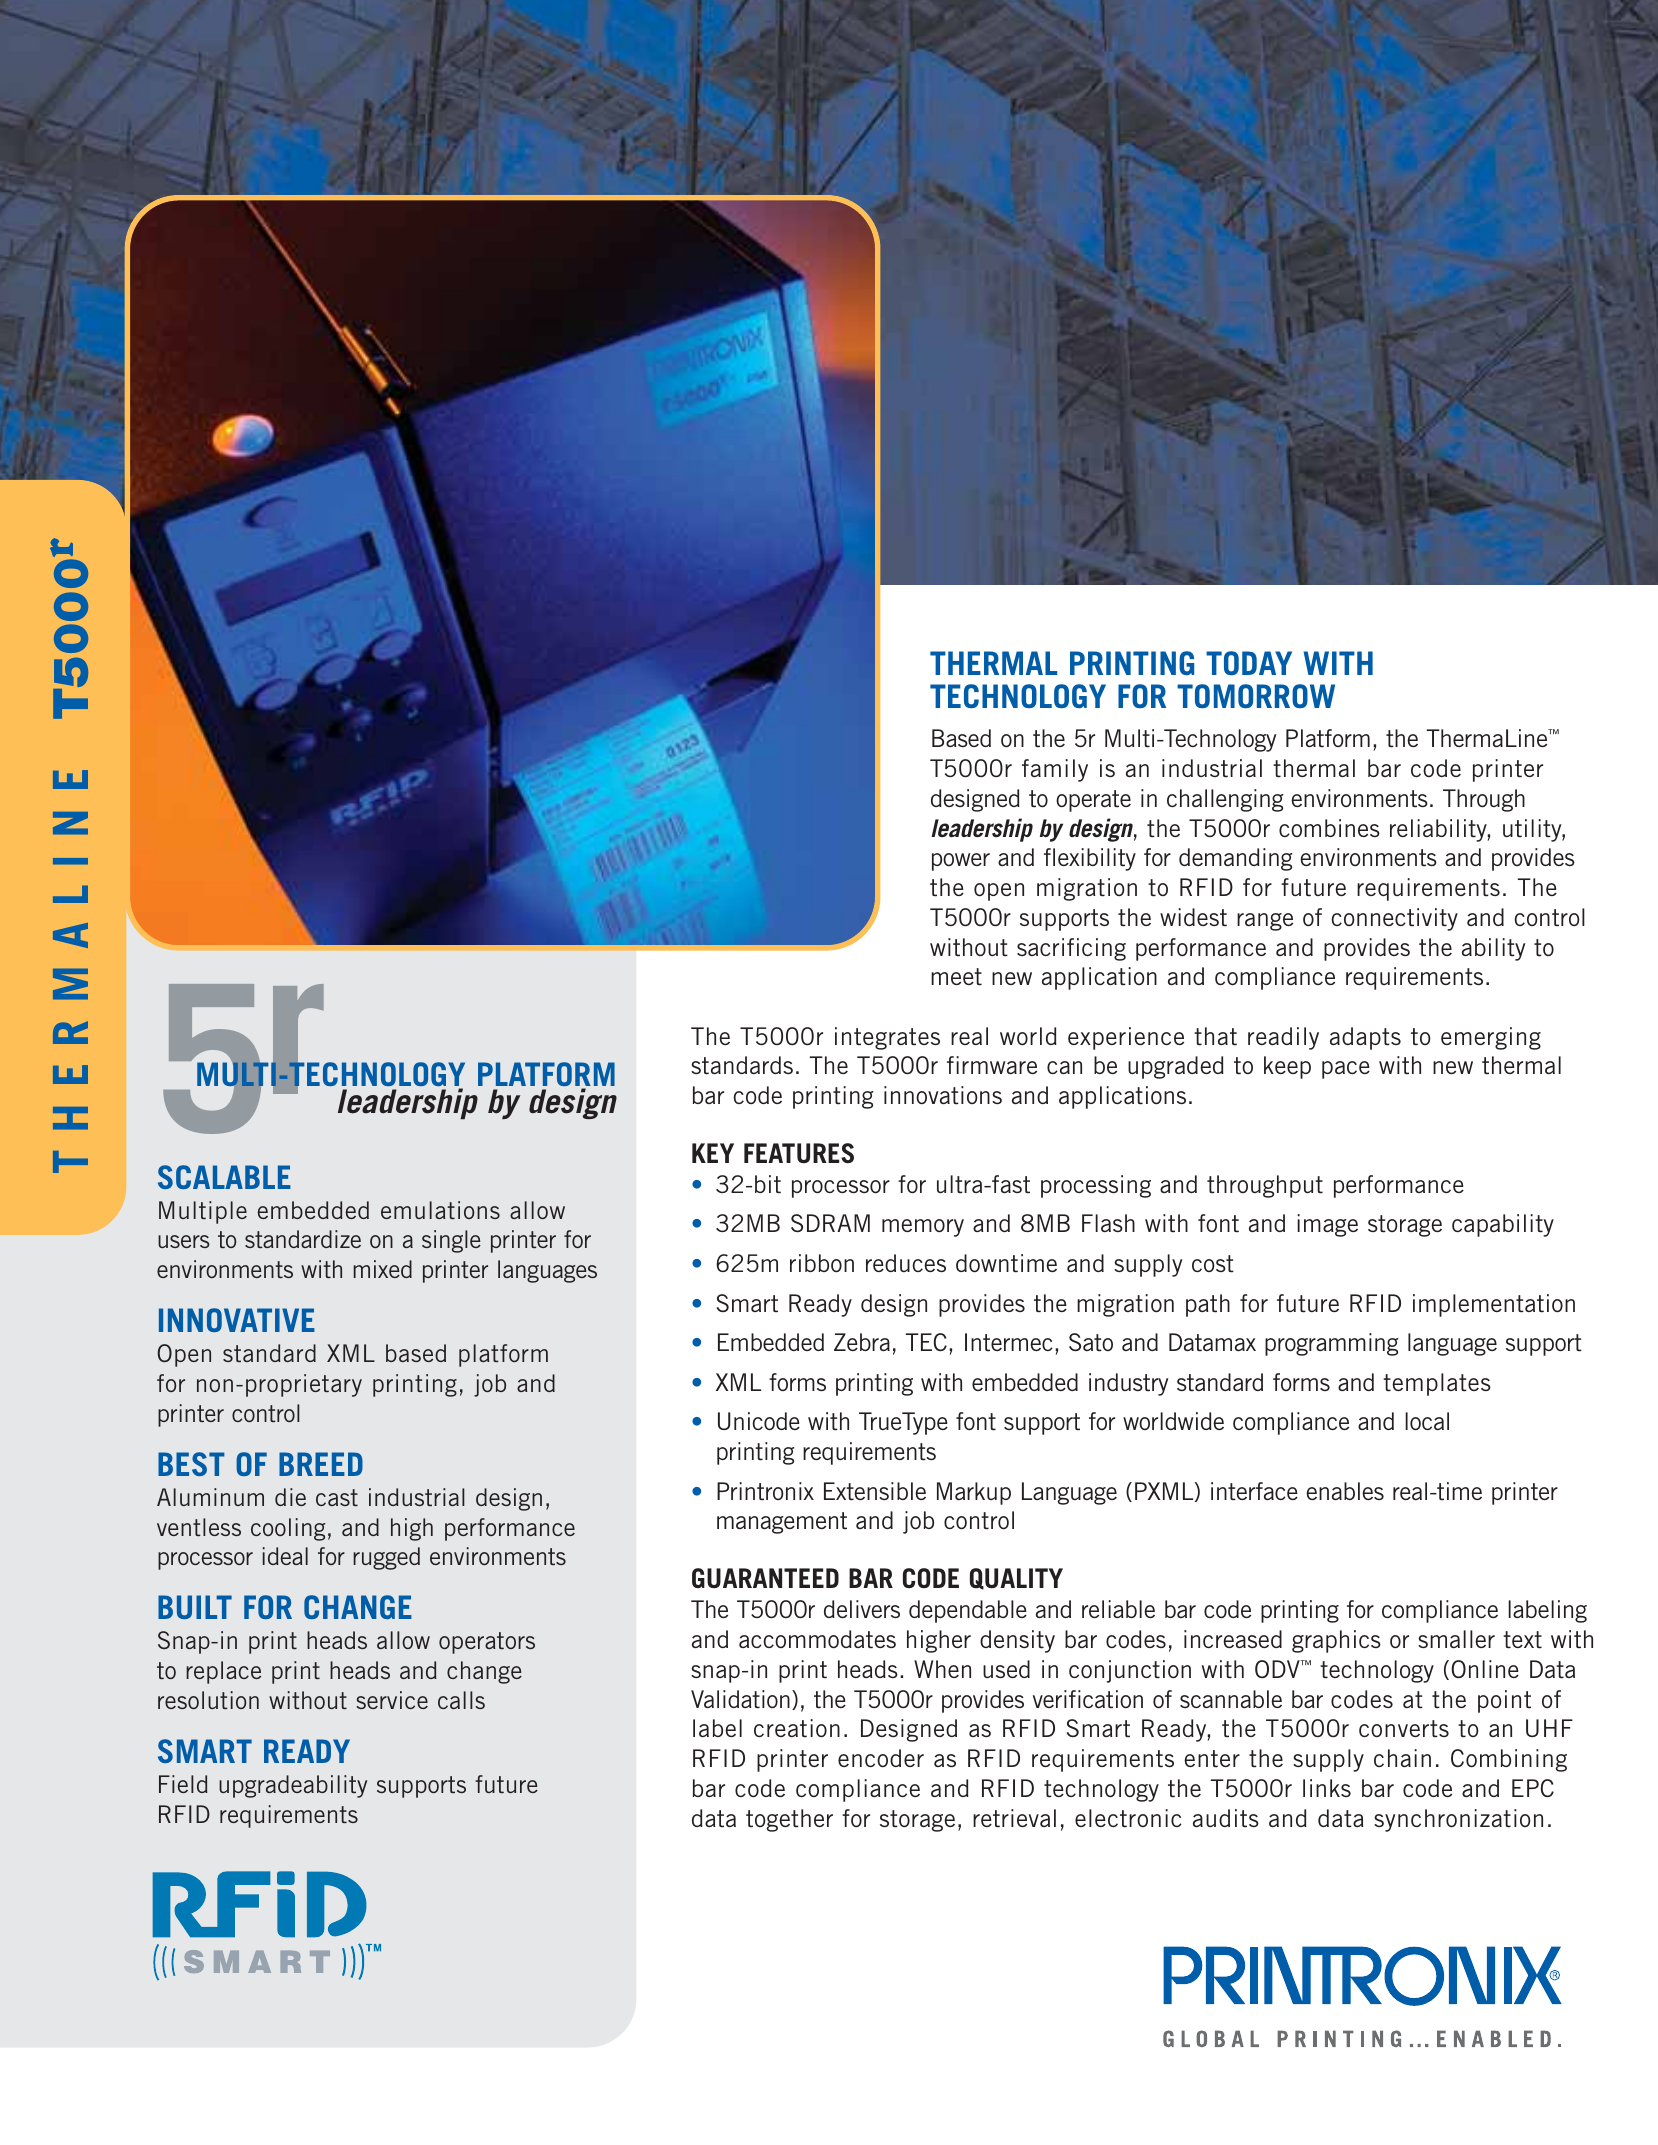  Describe the element at coordinates (1055, 770) in the image. I see `family` at that location.
